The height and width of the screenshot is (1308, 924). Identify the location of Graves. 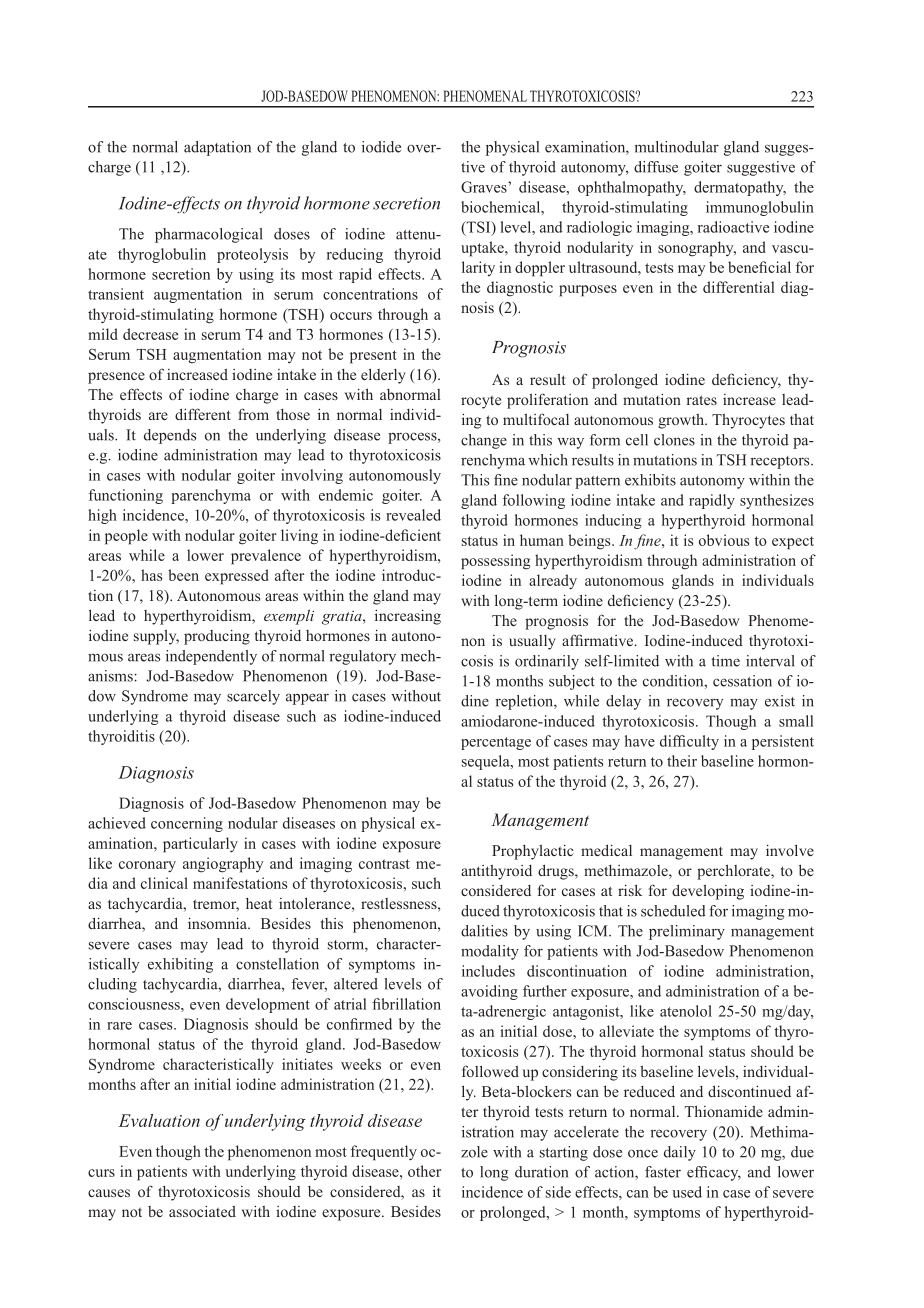
(485, 187).
